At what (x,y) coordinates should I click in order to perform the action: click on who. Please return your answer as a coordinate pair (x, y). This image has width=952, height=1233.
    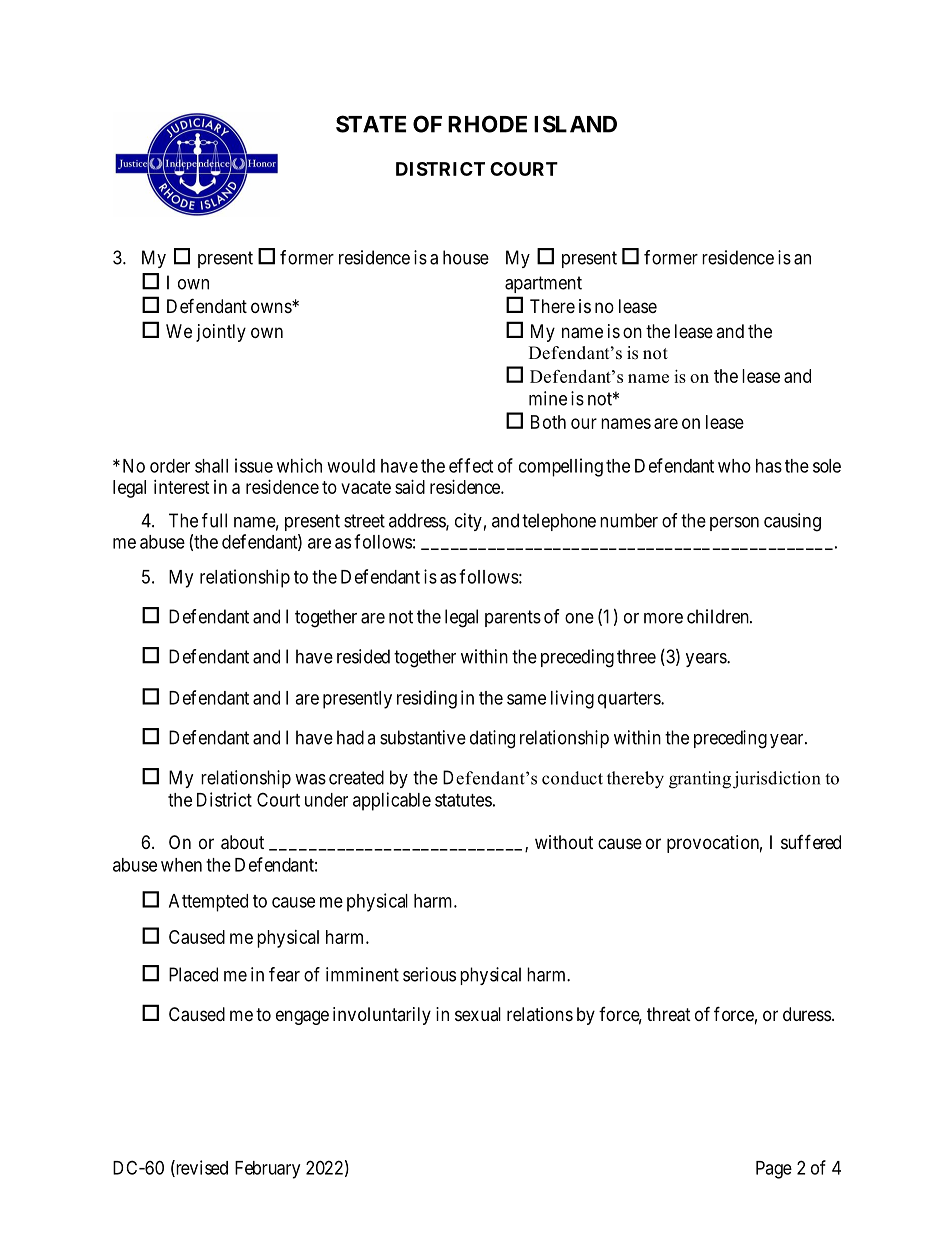
    Looking at the image, I should click on (734, 466).
